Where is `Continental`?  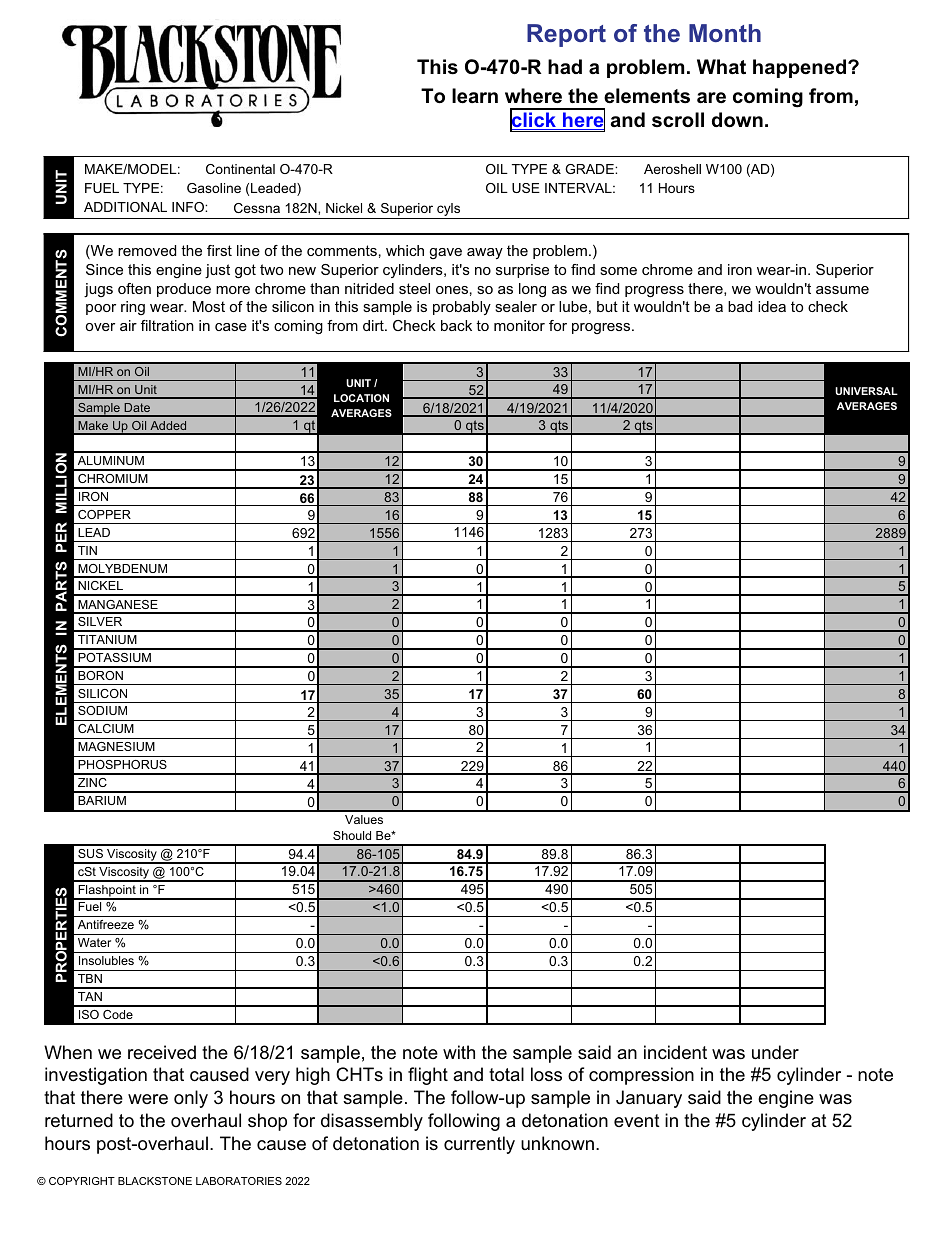 Continental is located at coordinates (240, 169).
